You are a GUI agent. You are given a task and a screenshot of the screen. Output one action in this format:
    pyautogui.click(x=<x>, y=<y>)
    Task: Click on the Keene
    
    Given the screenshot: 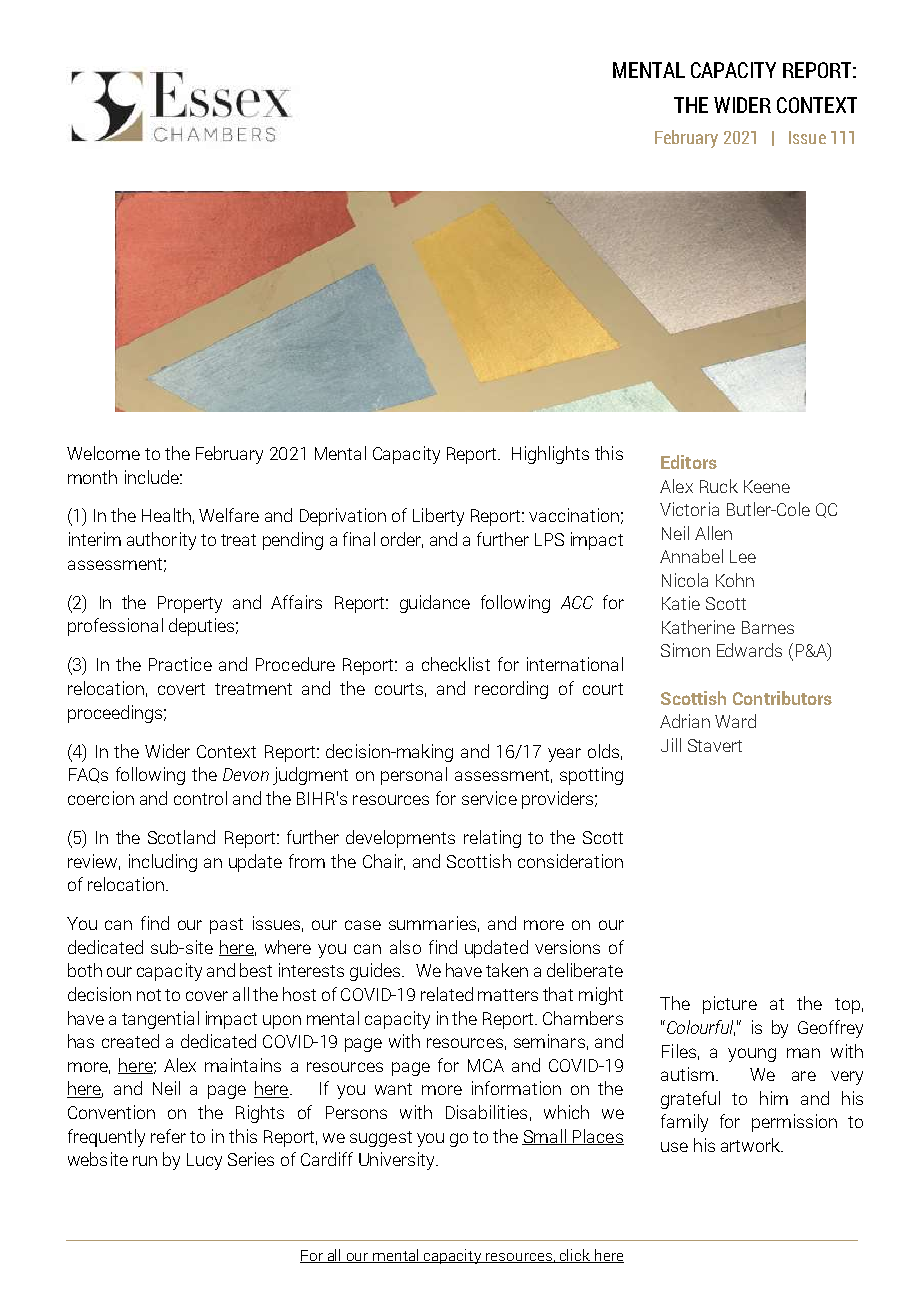 What is the action you would take?
    pyautogui.click(x=767, y=486)
